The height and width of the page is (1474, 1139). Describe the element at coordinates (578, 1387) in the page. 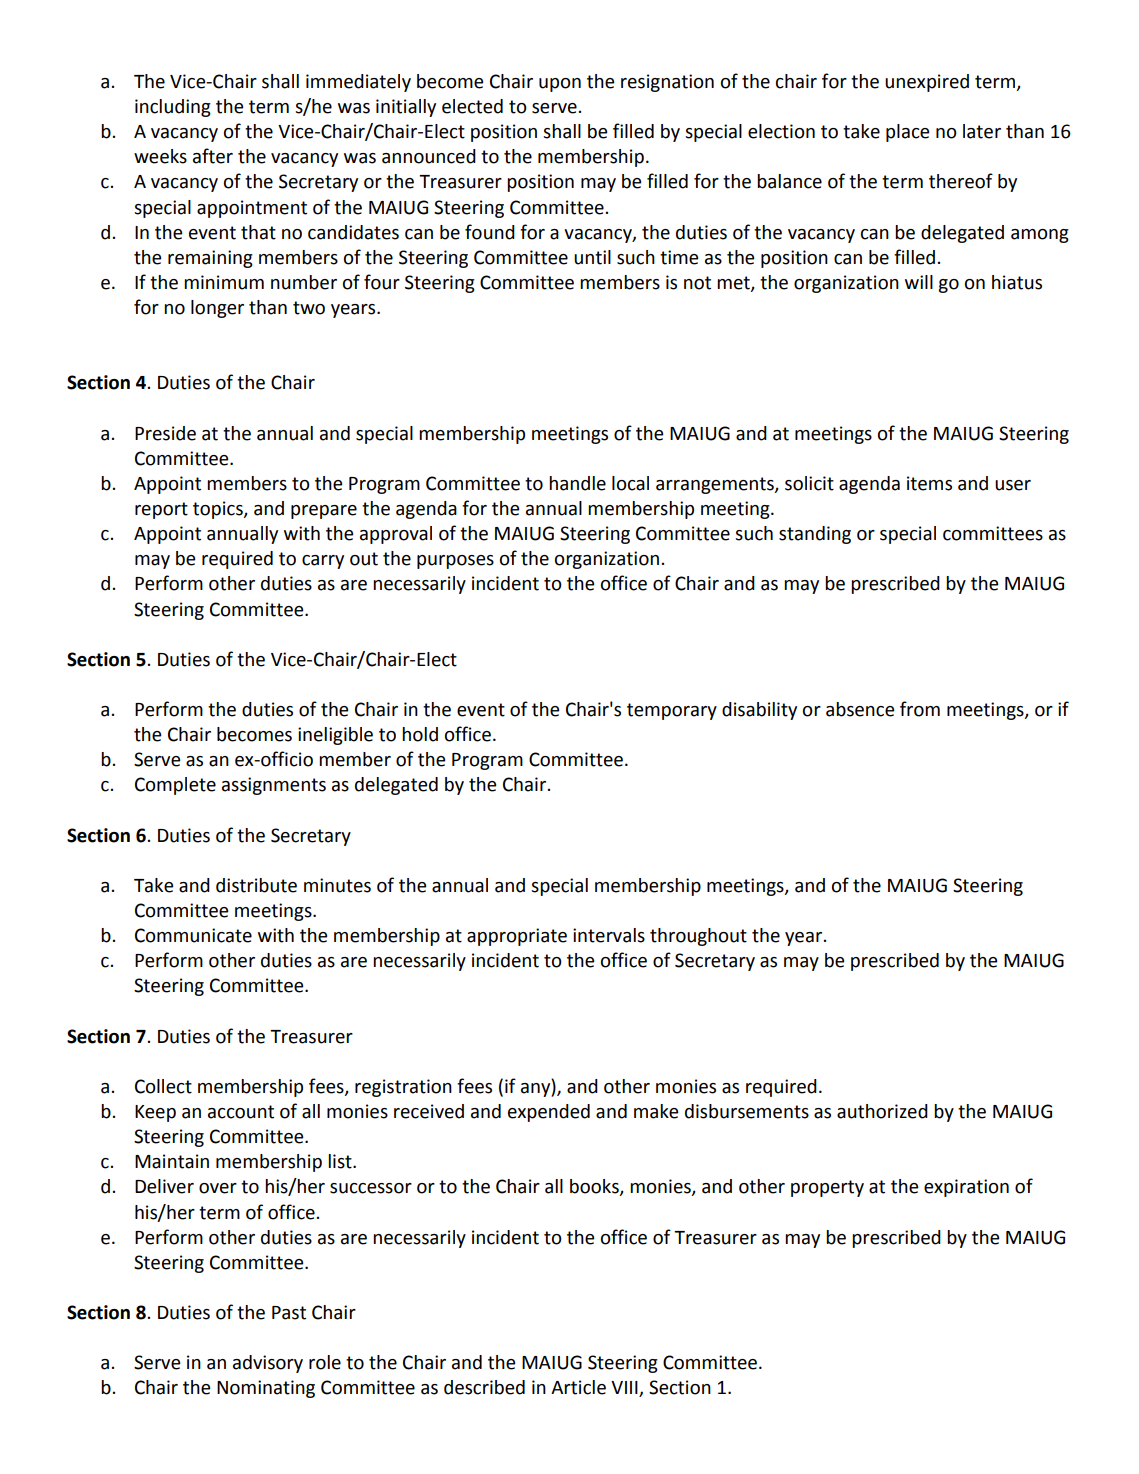

I see `Article` at that location.
